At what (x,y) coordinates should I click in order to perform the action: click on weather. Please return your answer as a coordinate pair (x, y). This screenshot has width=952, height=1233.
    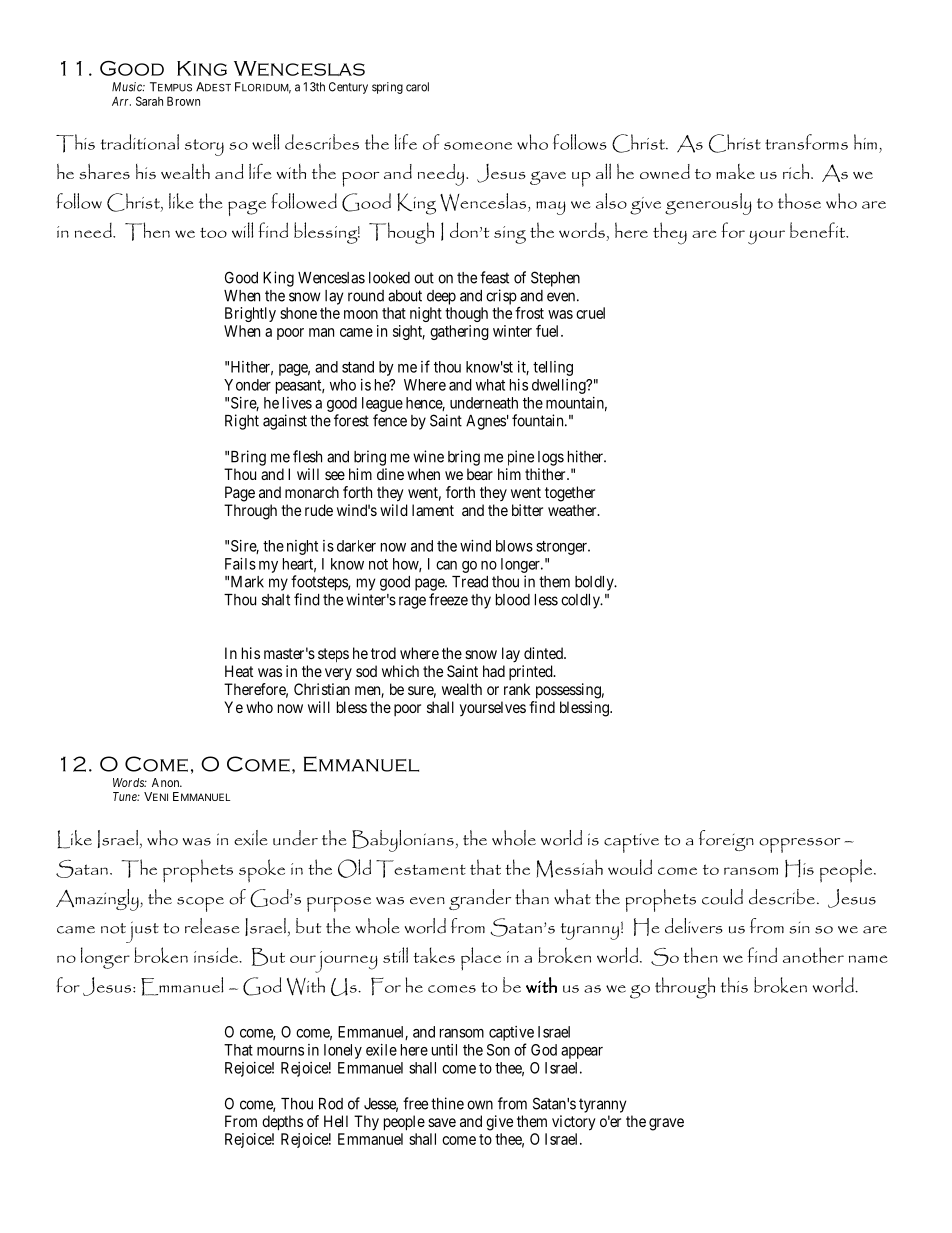
    Looking at the image, I should click on (573, 510).
